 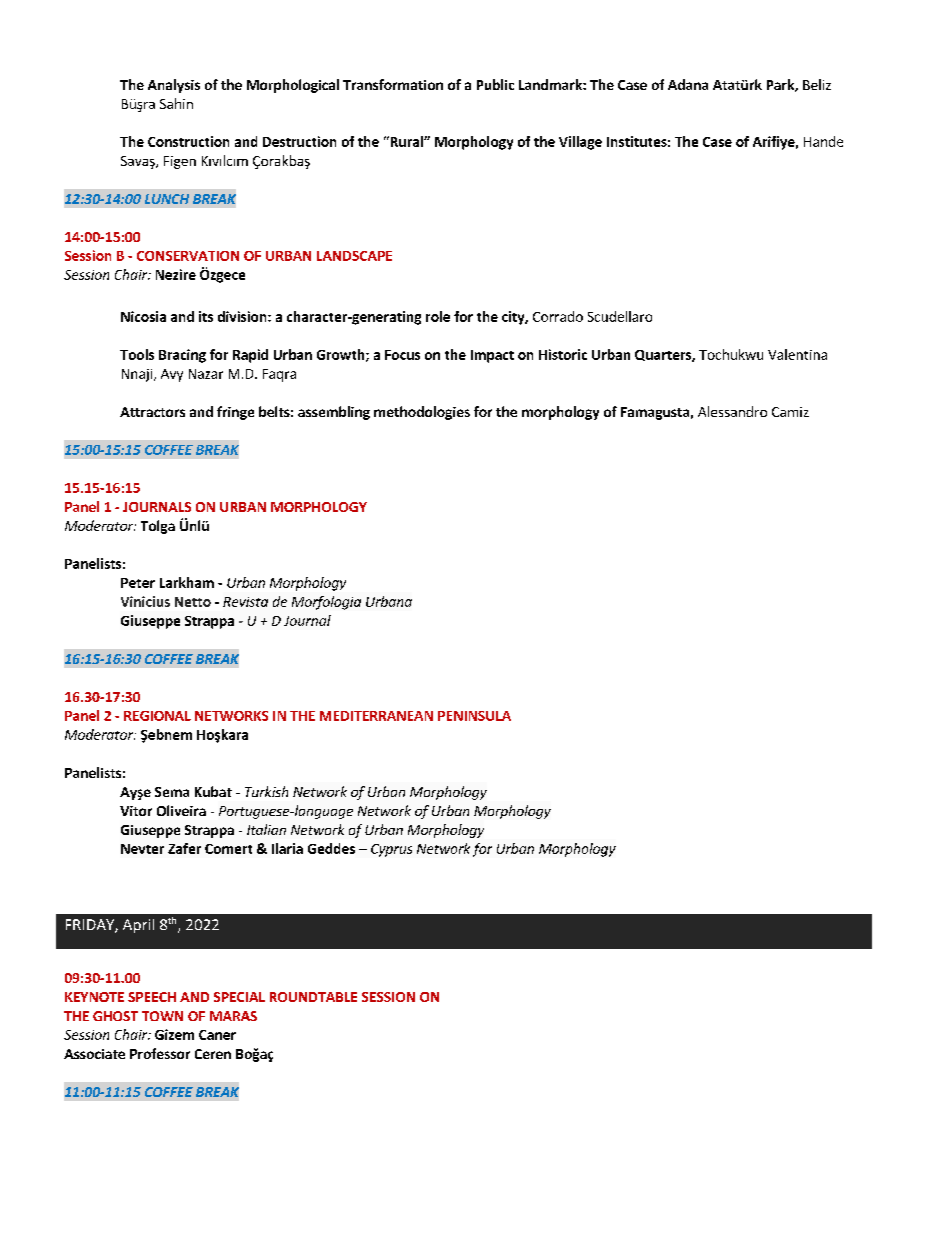 I want to click on Alessandro, so click(x=732, y=411).
